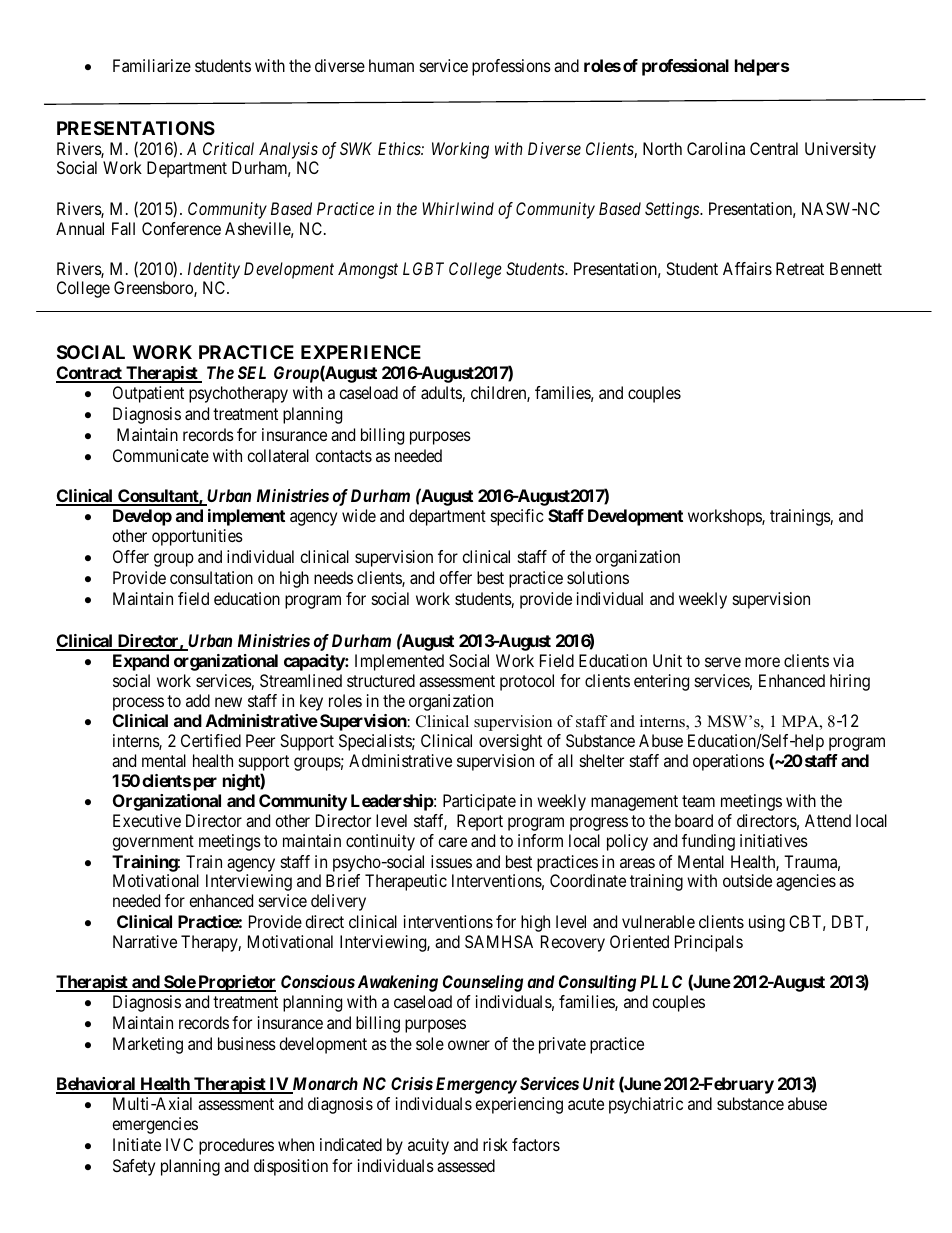 The height and width of the document is (1233, 952). What do you see at coordinates (152, 65) in the document?
I see `Familiarize` at bounding box center [152, 65].
